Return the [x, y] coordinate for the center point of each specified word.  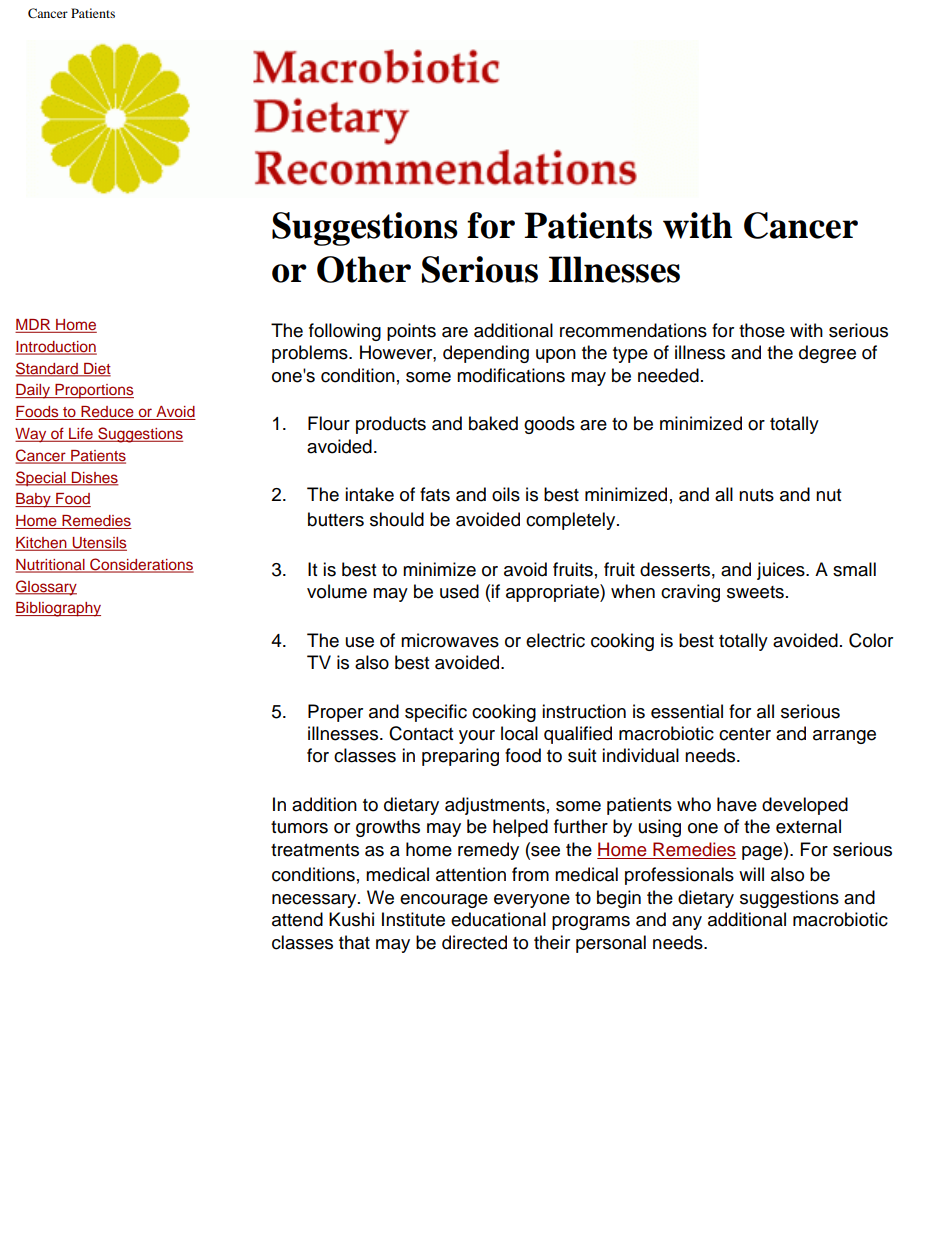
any [687, 923]
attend [297, 919]
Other [364, 269]
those [762, 330]
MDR [33, 324]
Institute [413, 919]
